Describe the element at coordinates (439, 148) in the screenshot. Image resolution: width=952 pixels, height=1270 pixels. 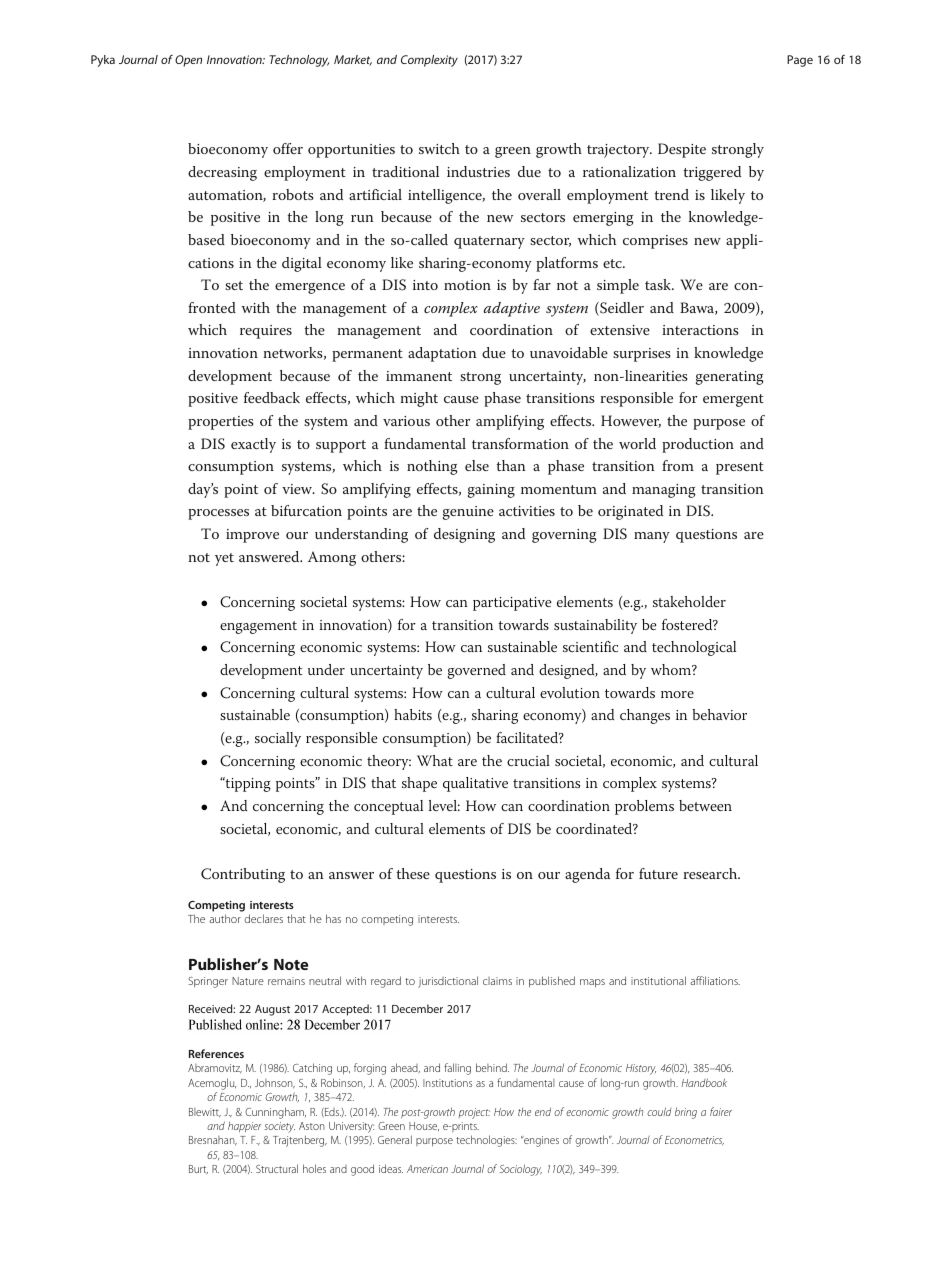
I see `switch` at that location.
